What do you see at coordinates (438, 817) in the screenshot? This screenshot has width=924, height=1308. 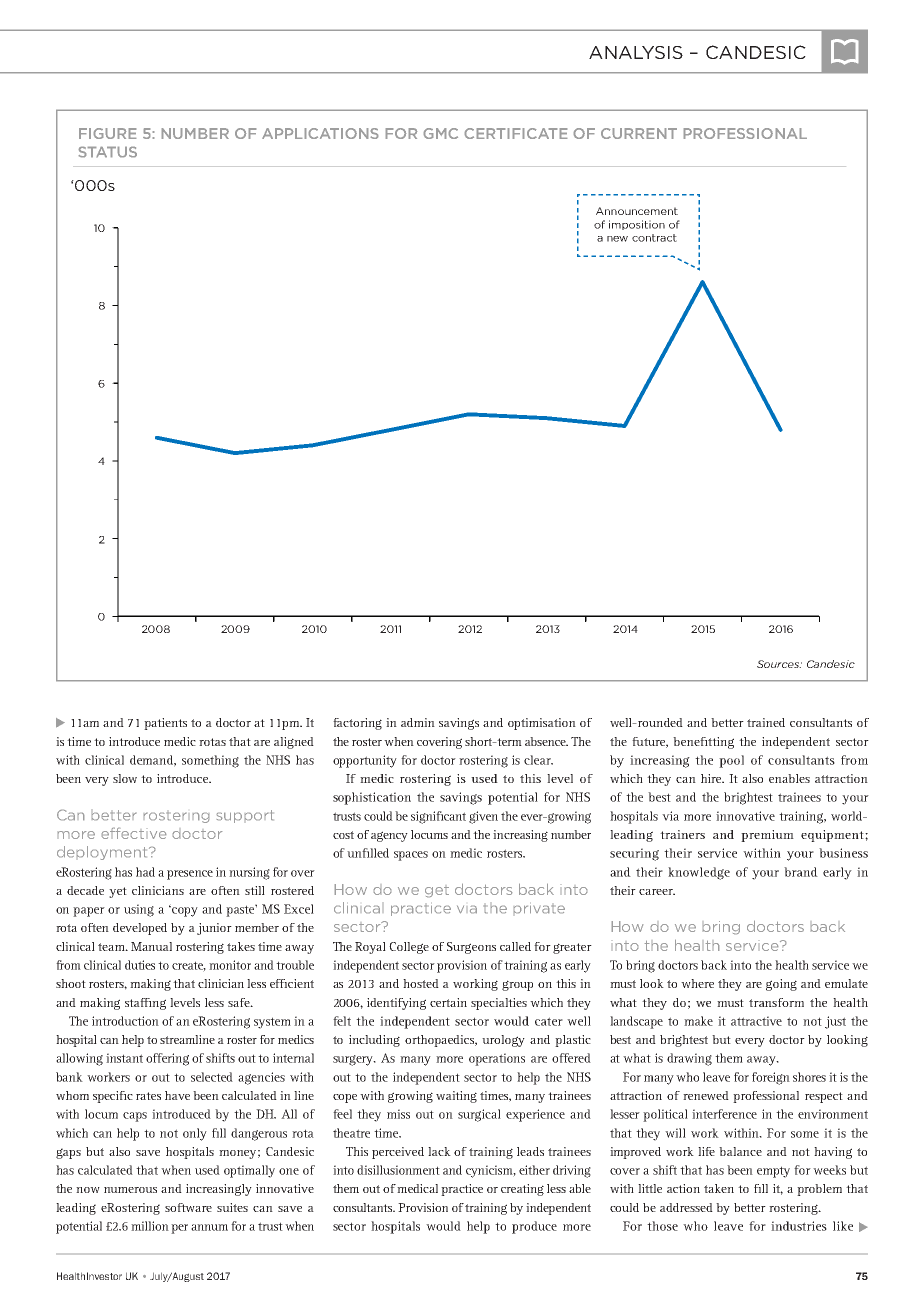 I see `significant` at bounding box center [438, 817].
